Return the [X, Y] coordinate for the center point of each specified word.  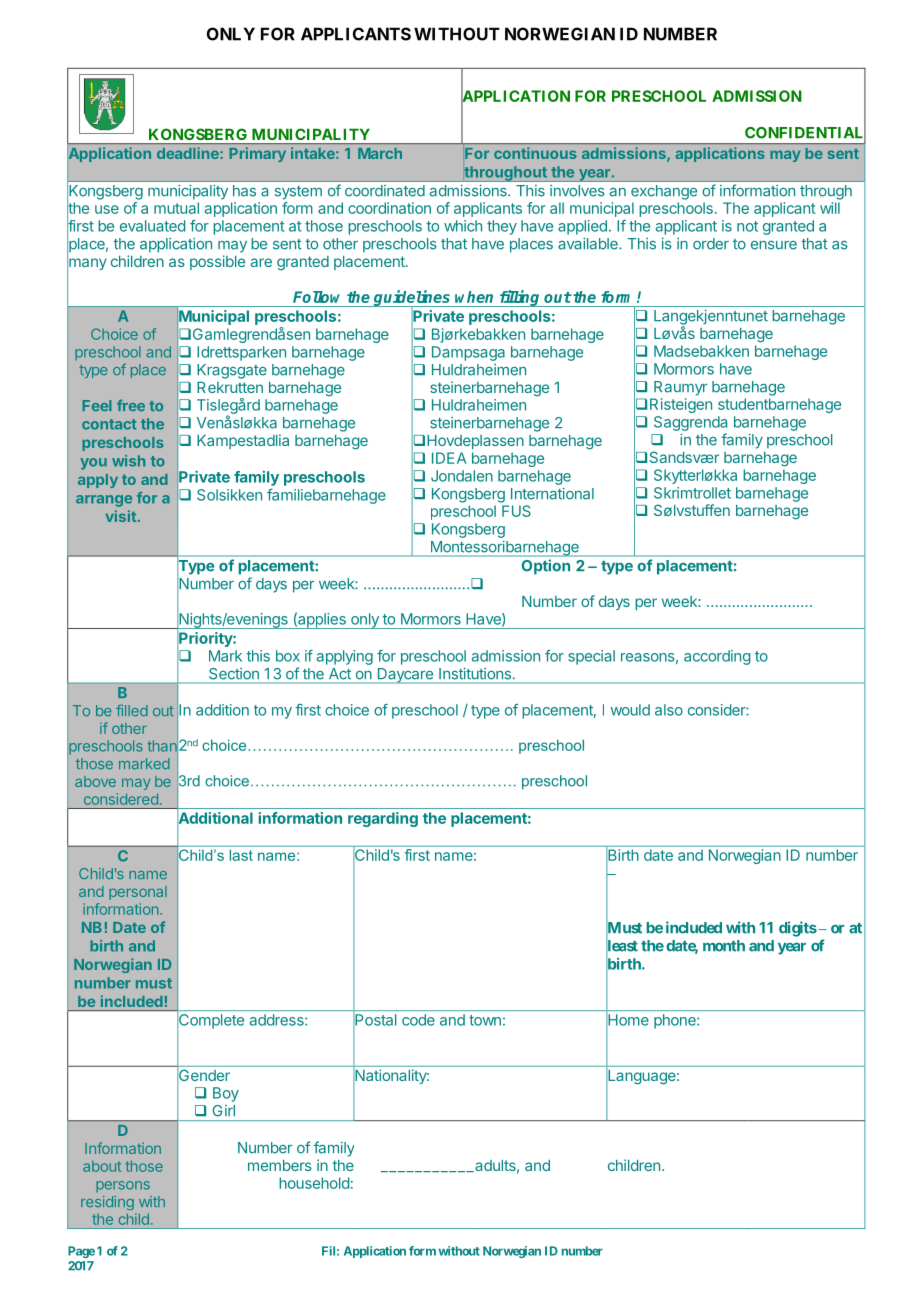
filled [132, 710]
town [485, 1020]
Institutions [475, 673]
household [314, 1183]
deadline [189, 153]
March [380, 153]
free [131, 405]
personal [138, 893]
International [552, 494]
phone [676, 1021]
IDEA [449, 458]
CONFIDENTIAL [805, 133]
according [717, 657]
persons [123, 1186]
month [724, 946]
